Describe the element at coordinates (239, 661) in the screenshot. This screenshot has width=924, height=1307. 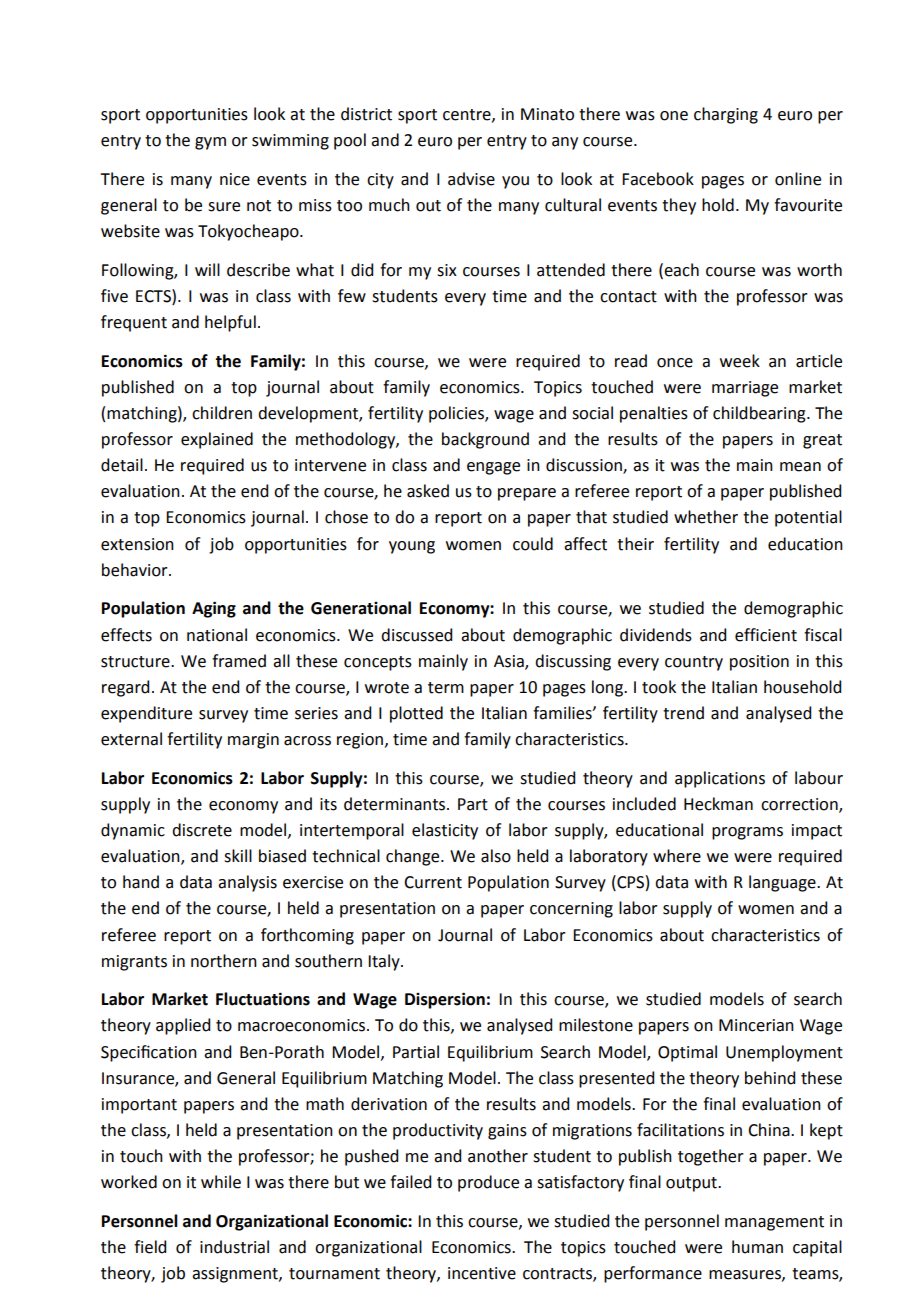
I see `framed` at that location.
